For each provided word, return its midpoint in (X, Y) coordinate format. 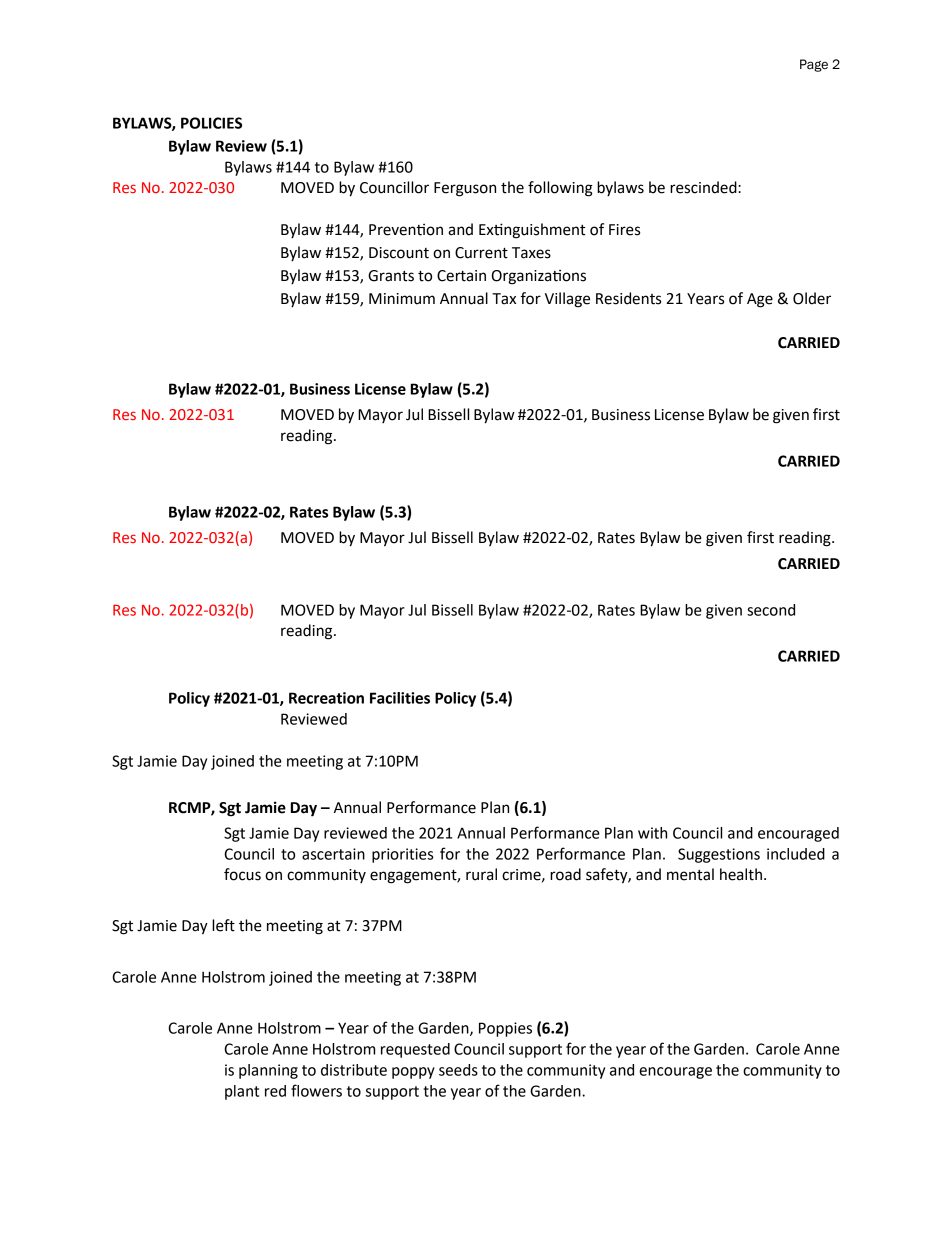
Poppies (505, 1029)
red (275, 1091)
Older (812, 298)
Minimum (402, 299)
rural (481, 874)
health (741, 874)
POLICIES (211, 123)
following (560, 189)
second (771, 610)
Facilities (400, 698)
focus (242, 874)
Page (814, 65)
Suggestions (719, 855)
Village (567, 300)
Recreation (326, 698)
